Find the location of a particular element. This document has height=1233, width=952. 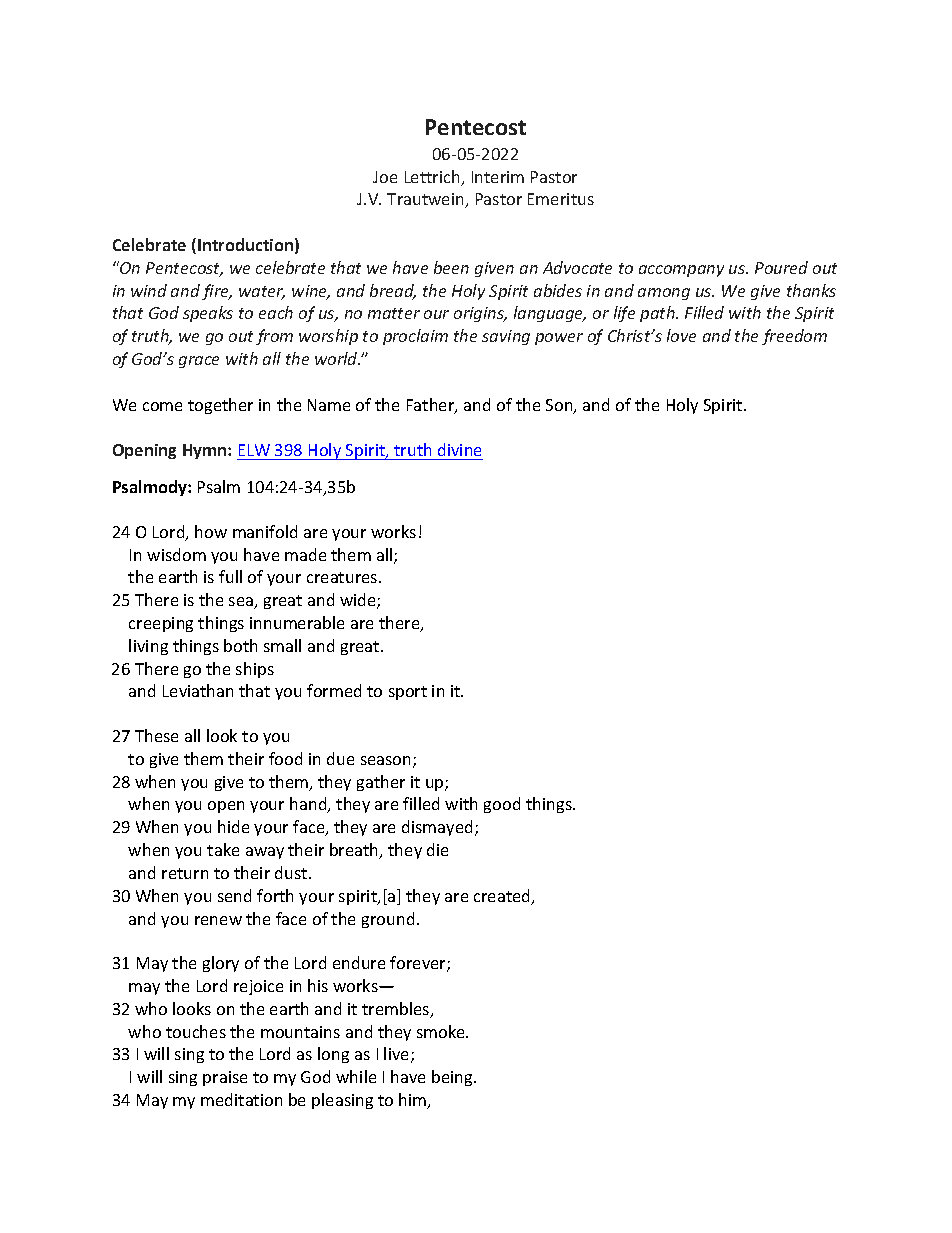

together is located at coordinates (220, 406).
